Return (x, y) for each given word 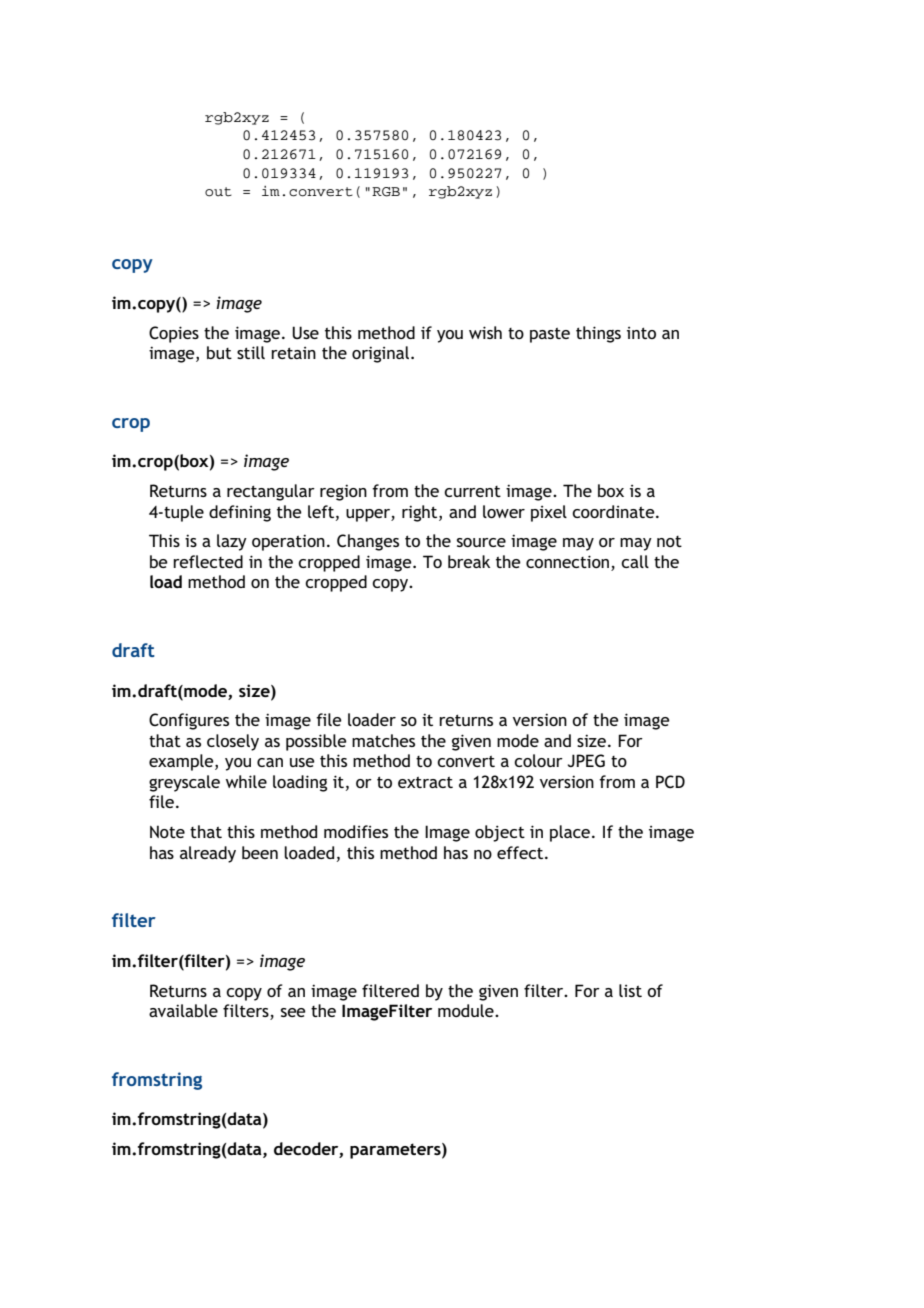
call (635, 561)
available (183, 1010)
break (469, 561)
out (218, 192)
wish (485, 332)
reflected (208, 561)
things (598, 334)
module (467, 1010)
